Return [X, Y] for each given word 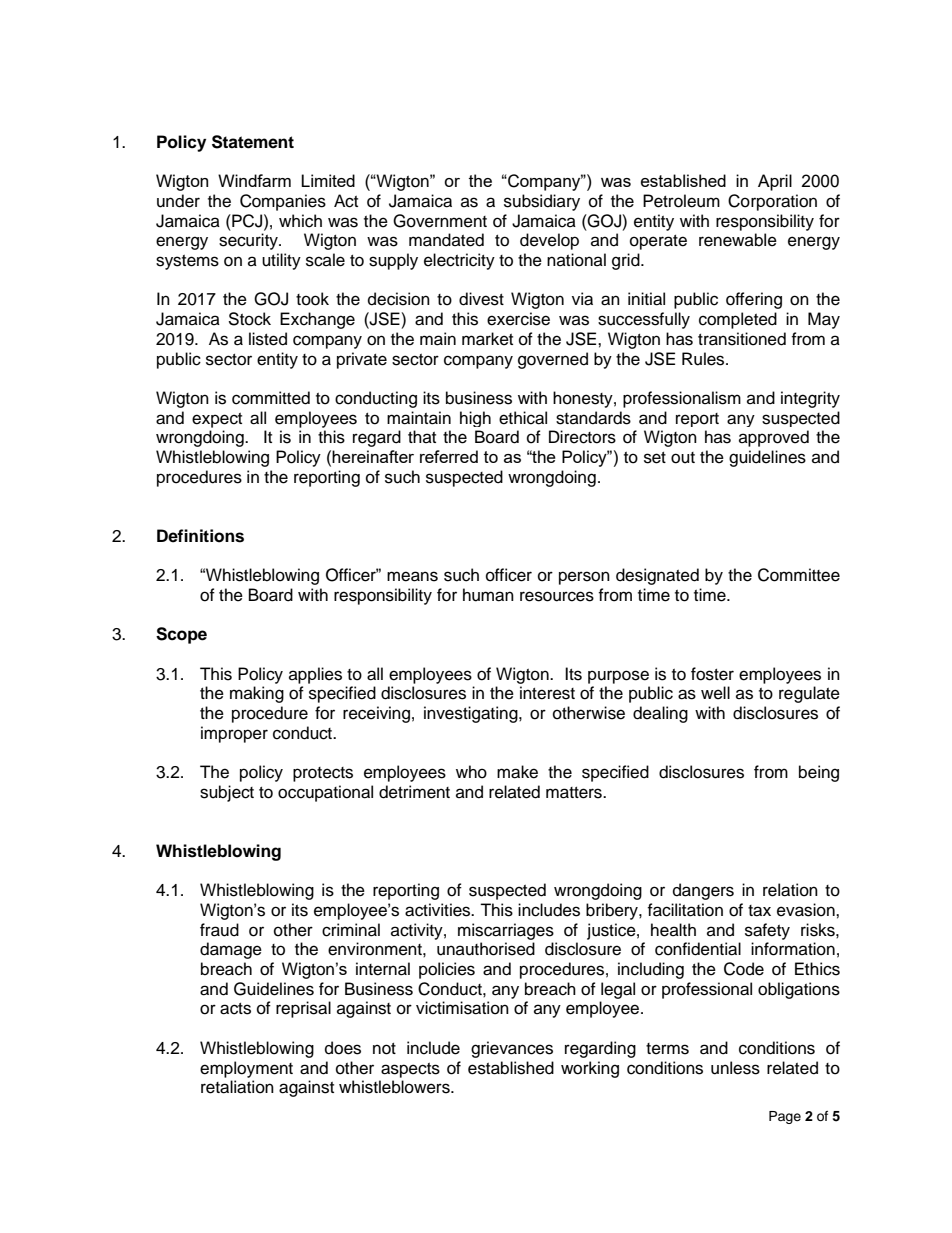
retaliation [237, 1087]
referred [449, 456]
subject [227, 793]
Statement [253, 142]
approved [774, 438]
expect [217, 420]
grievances [512, 1049]
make [517, 772]
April [775, 182]
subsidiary [542, 202]
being [819, 773]
